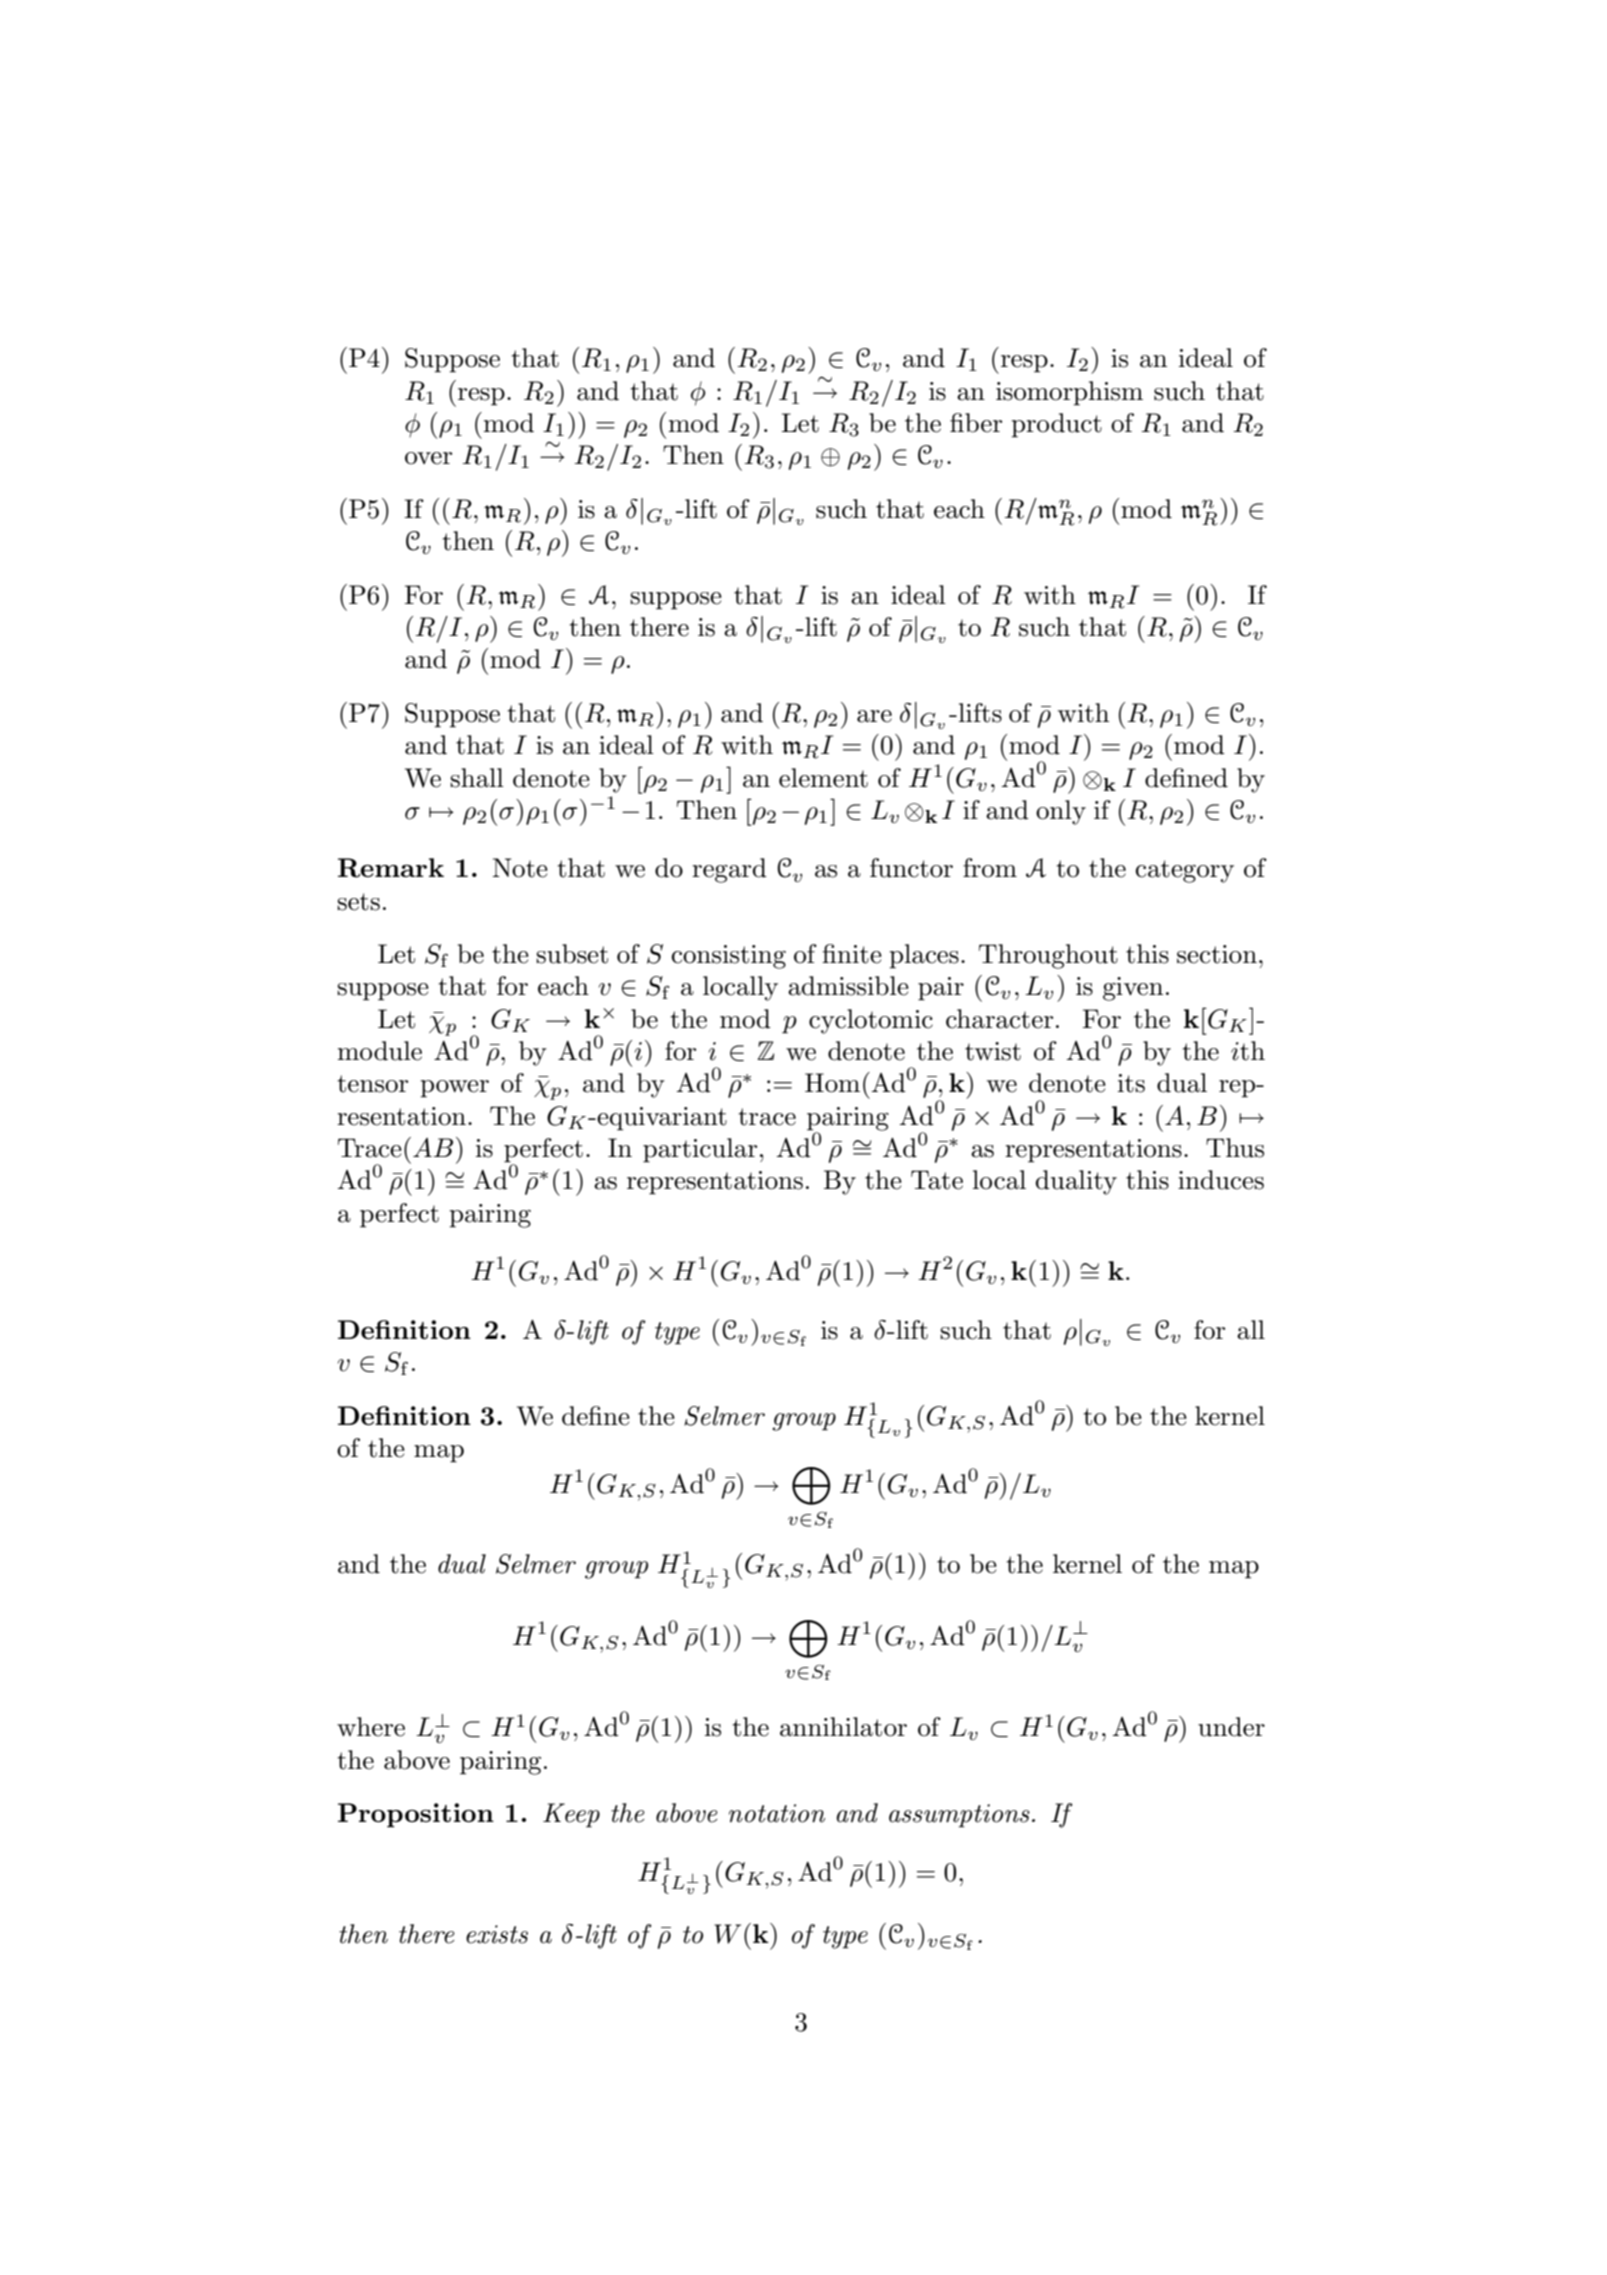  What do you see at coordinates (700, 1150) in the image?
I see `particular` at bounding box center [700, 1150].
